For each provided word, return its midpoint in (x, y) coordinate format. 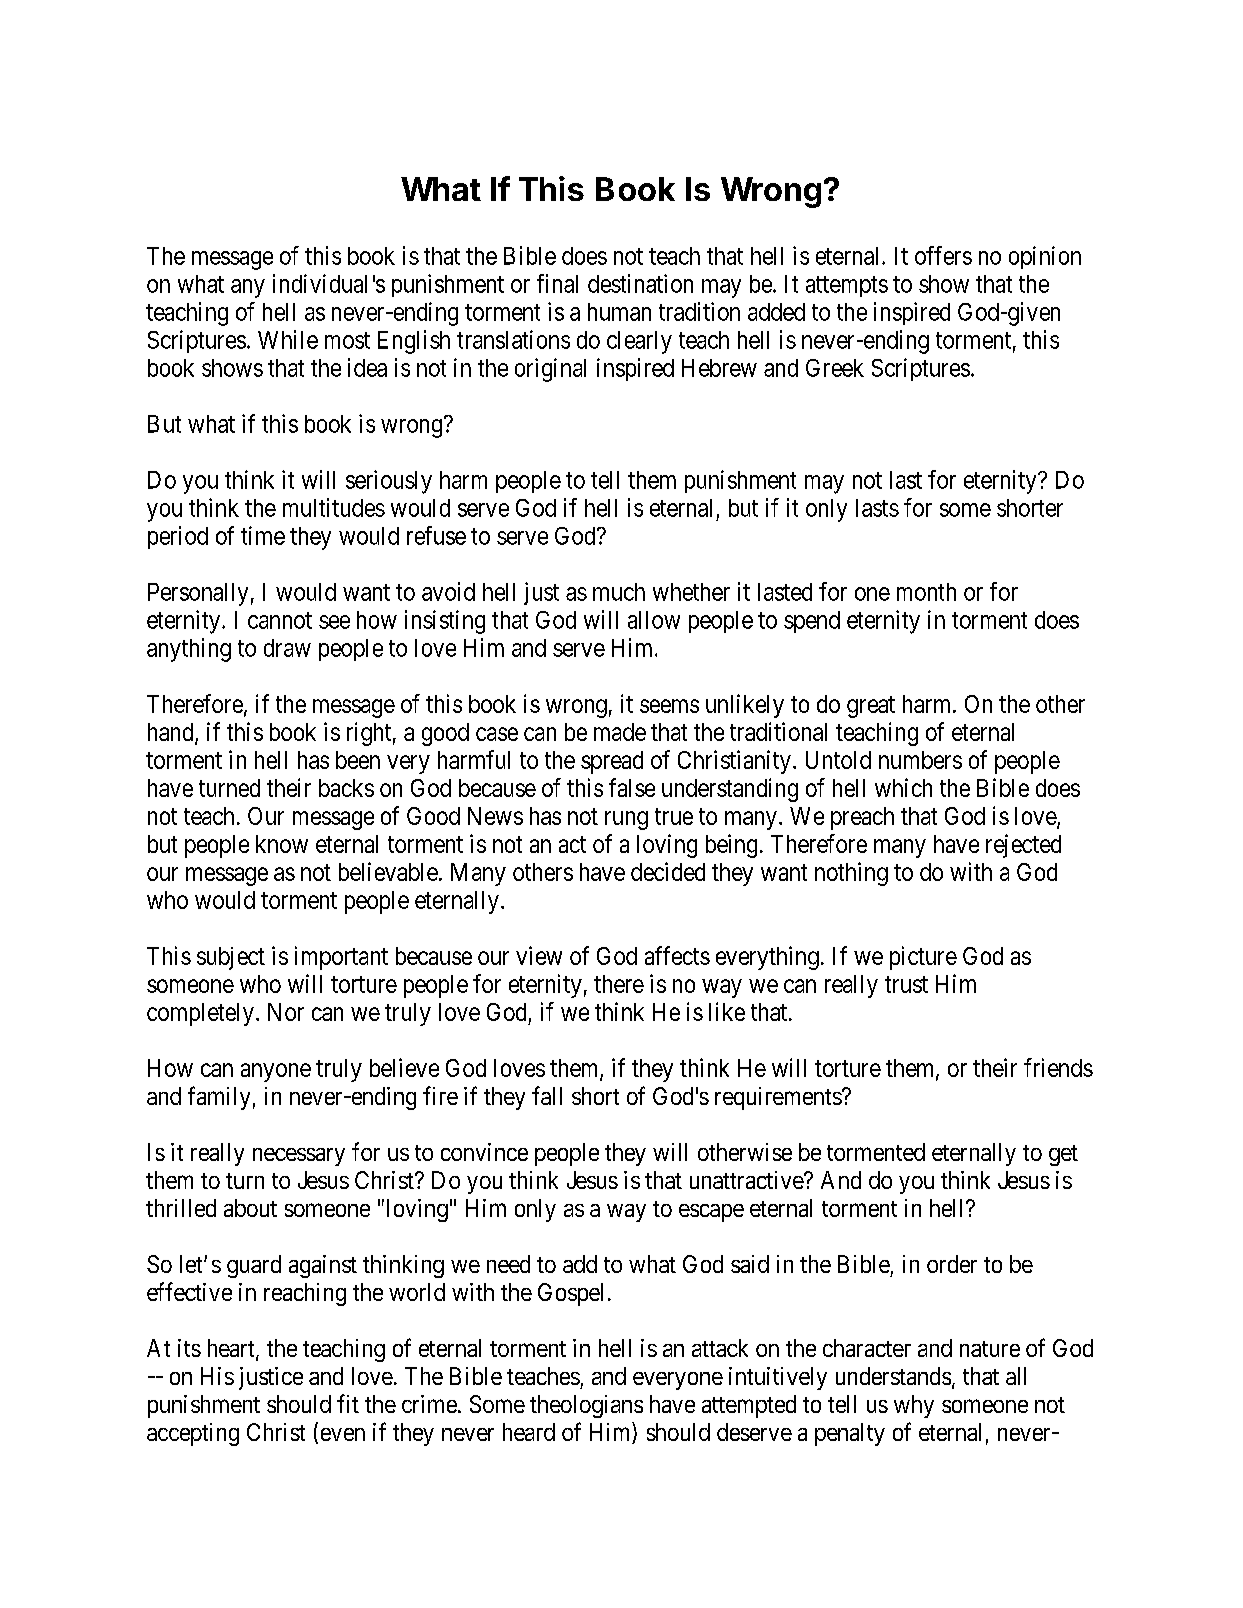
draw (287, 648)
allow (654, 620)
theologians (586, 1406)
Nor (286, 1012)
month (926, 592)
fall (547, 1095)
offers (943, 255)
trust (906, 984)
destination (640, 283)
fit (348, 1403)
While (288, 339)
